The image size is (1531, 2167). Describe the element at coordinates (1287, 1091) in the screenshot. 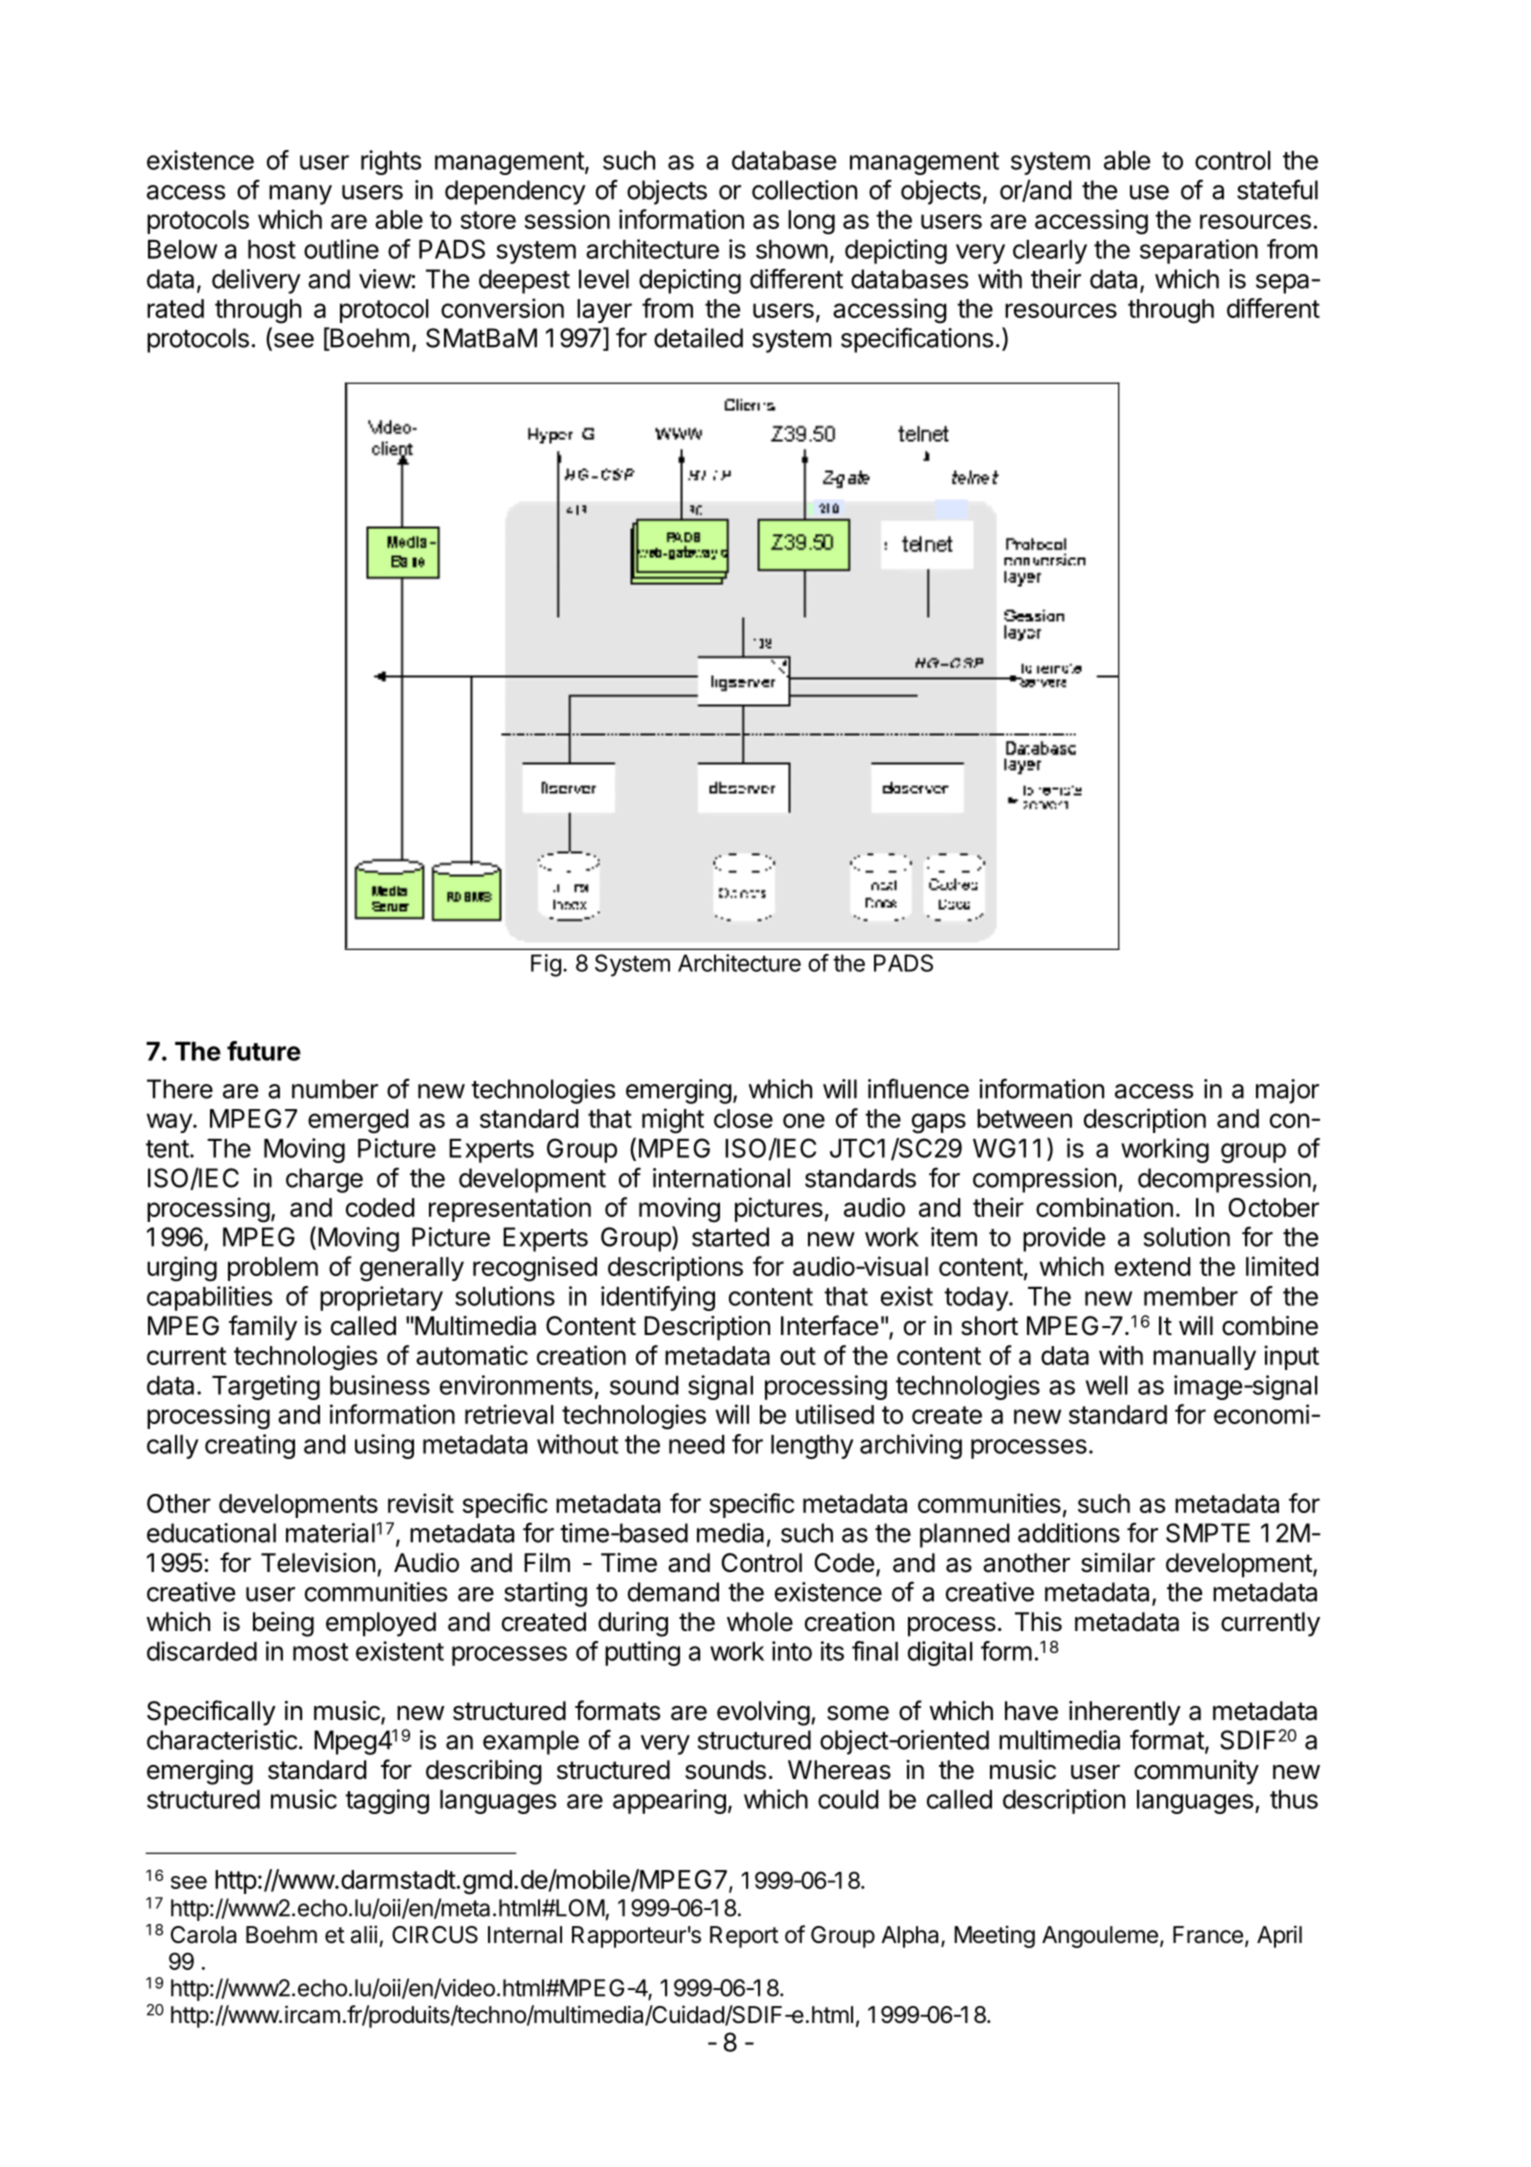

I see `major` at that location.
